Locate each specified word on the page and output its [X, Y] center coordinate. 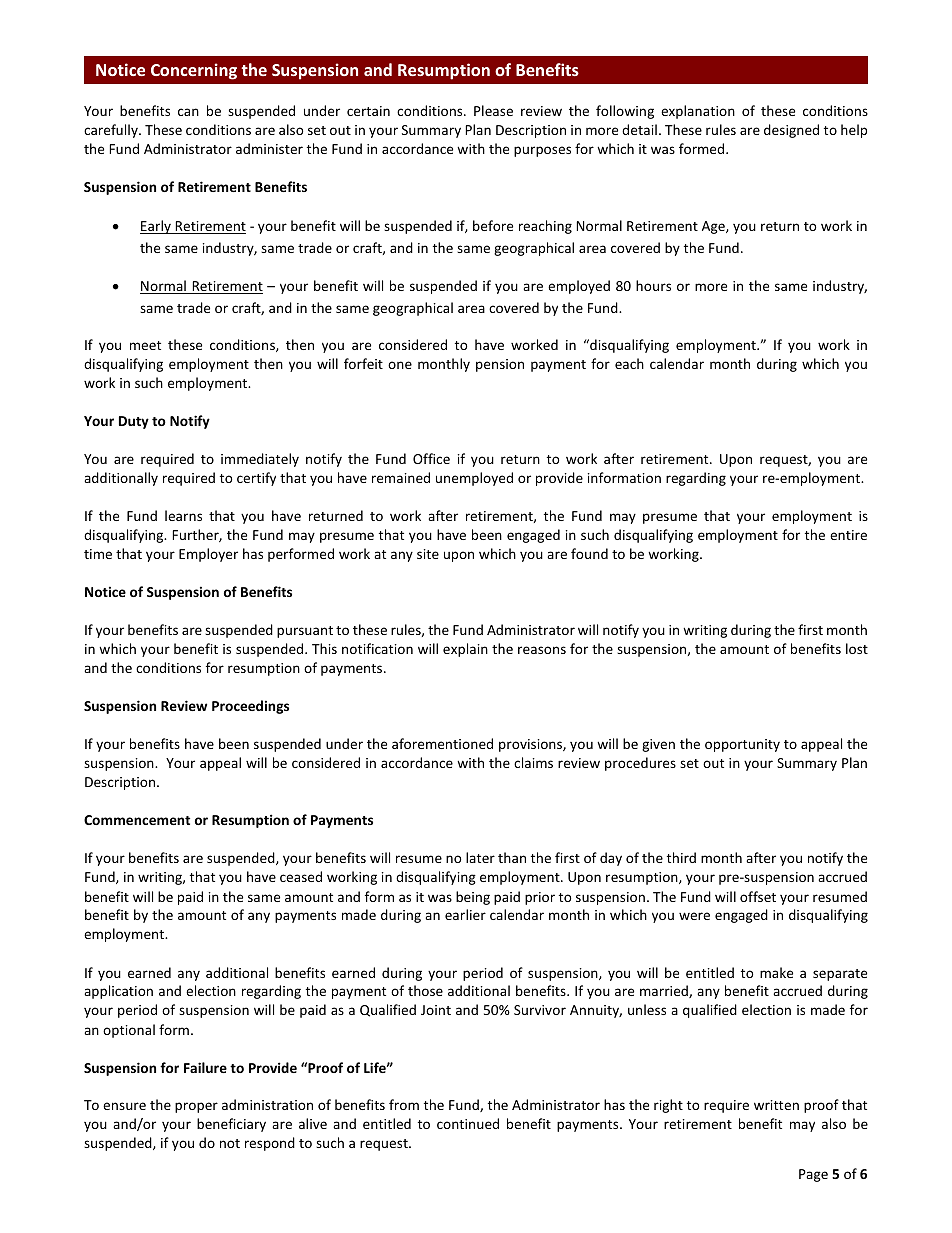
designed [791, 131]
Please [493, 110]
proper [196, 1107]
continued [468, 1123]
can [188, 112]
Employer [208, 555]
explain [465, 650]
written [776, 1105]
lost [857, 648]
